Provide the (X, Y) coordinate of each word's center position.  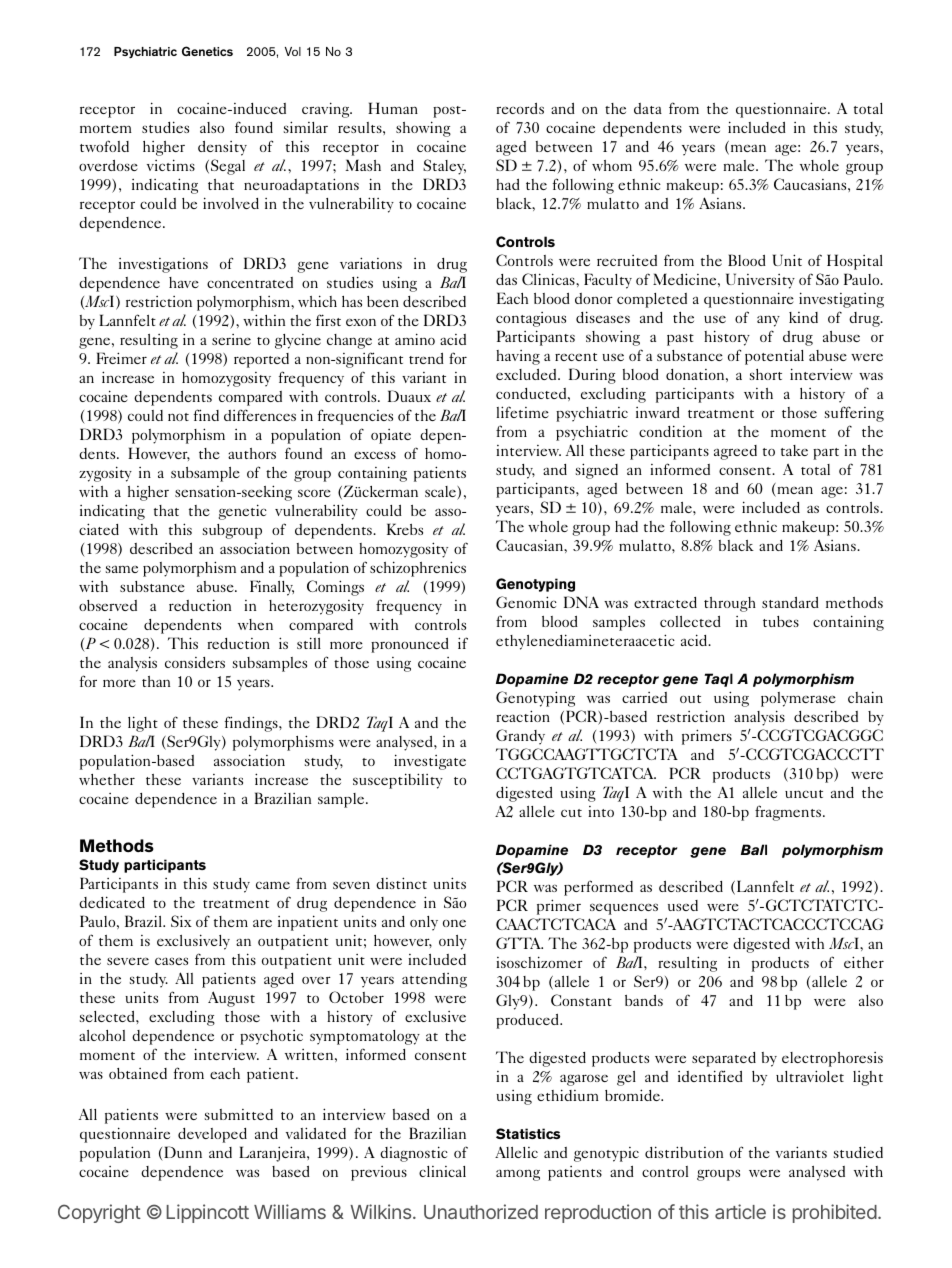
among (518, 1175)
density (222, 148)
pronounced (410, 645)
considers (195, 662)
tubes (781, 621)
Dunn (182, 1153)
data (648, 108)
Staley (444, 167)
